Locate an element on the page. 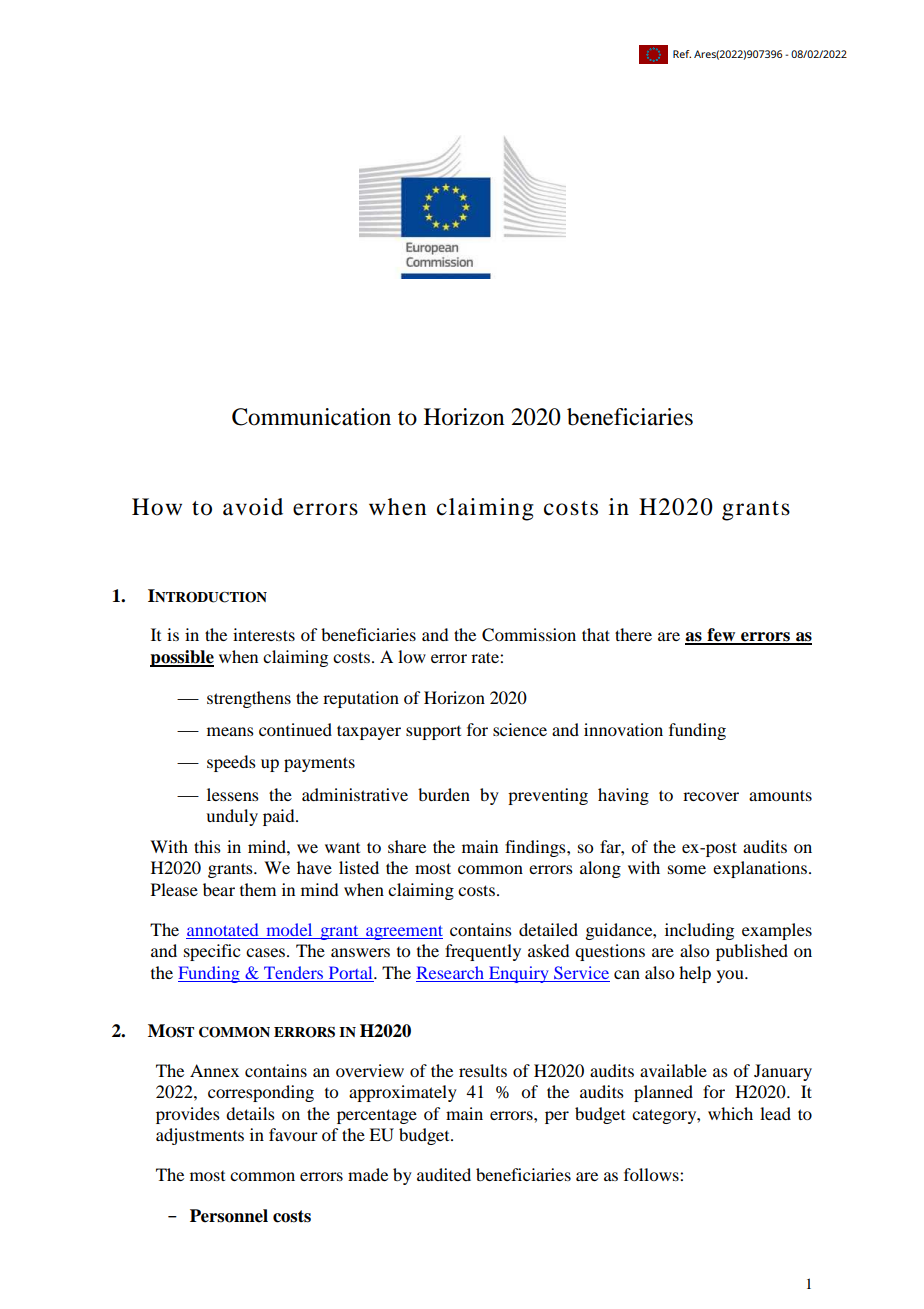 The width and height of the image is (924, 1309). Communication is located at coordinates (311, 417).
